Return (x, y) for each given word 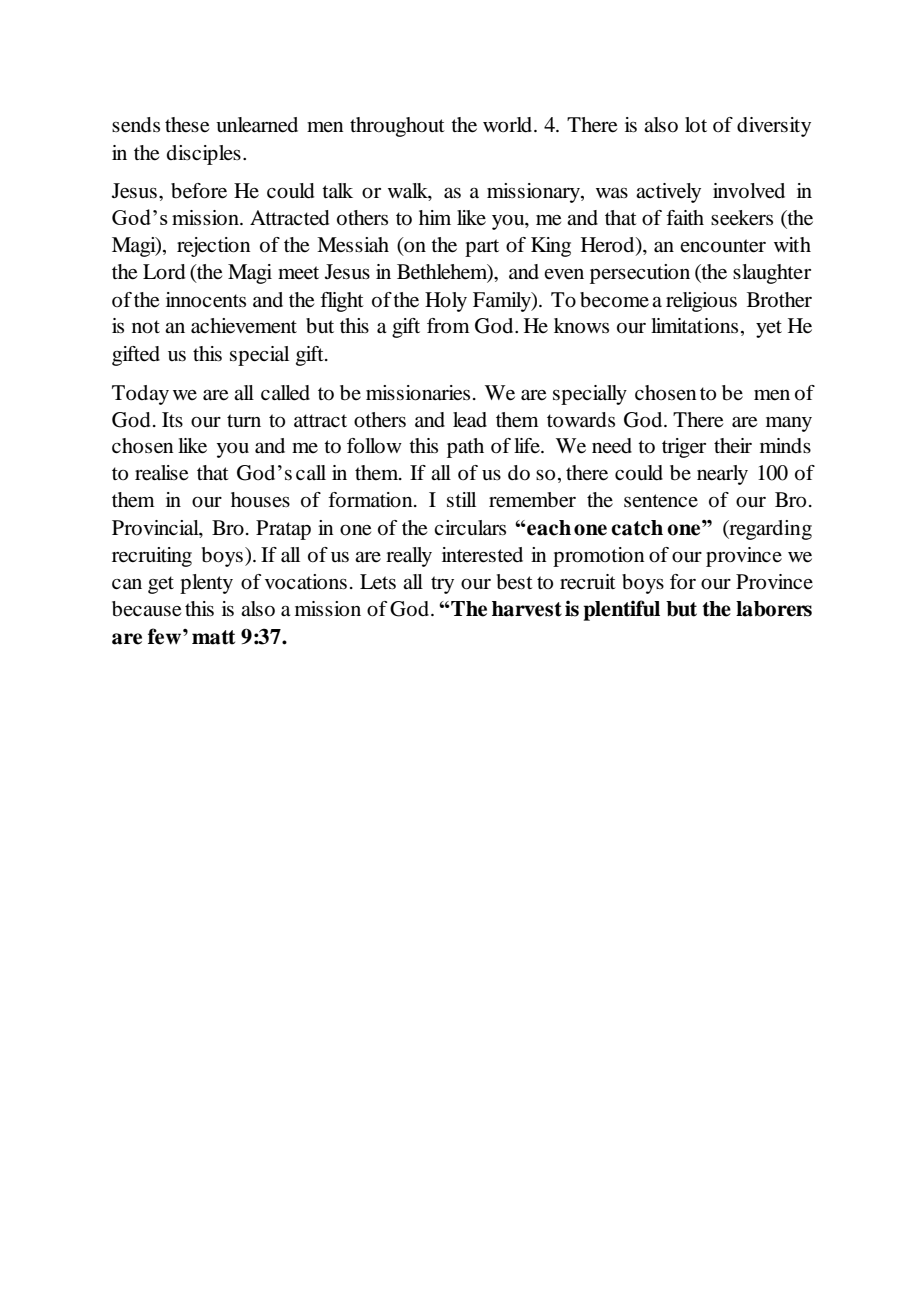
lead (470, 420)
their (733, 445)
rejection (214, 247)
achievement (244, 326)
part (482, 248)
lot (696, 125)
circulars (470, 528)
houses (260, 500)
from (448, 326)
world (509, 125)
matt (213, 637)
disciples (204, 155)
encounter (723, 246)
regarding (769, 530)
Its (172, 419)
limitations (694, 326)
